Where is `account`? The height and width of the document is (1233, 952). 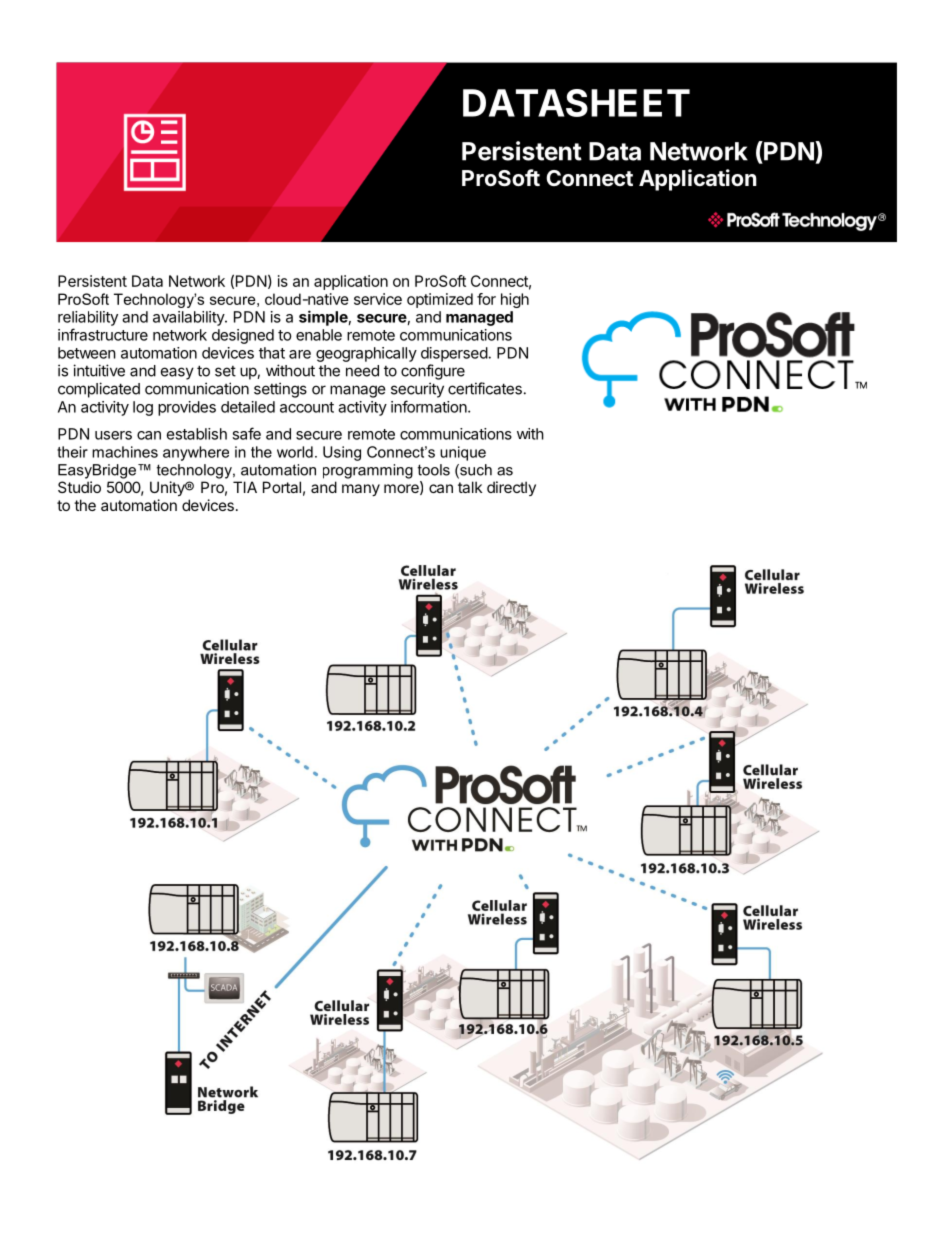
account is located at coordinates (307, 407).
